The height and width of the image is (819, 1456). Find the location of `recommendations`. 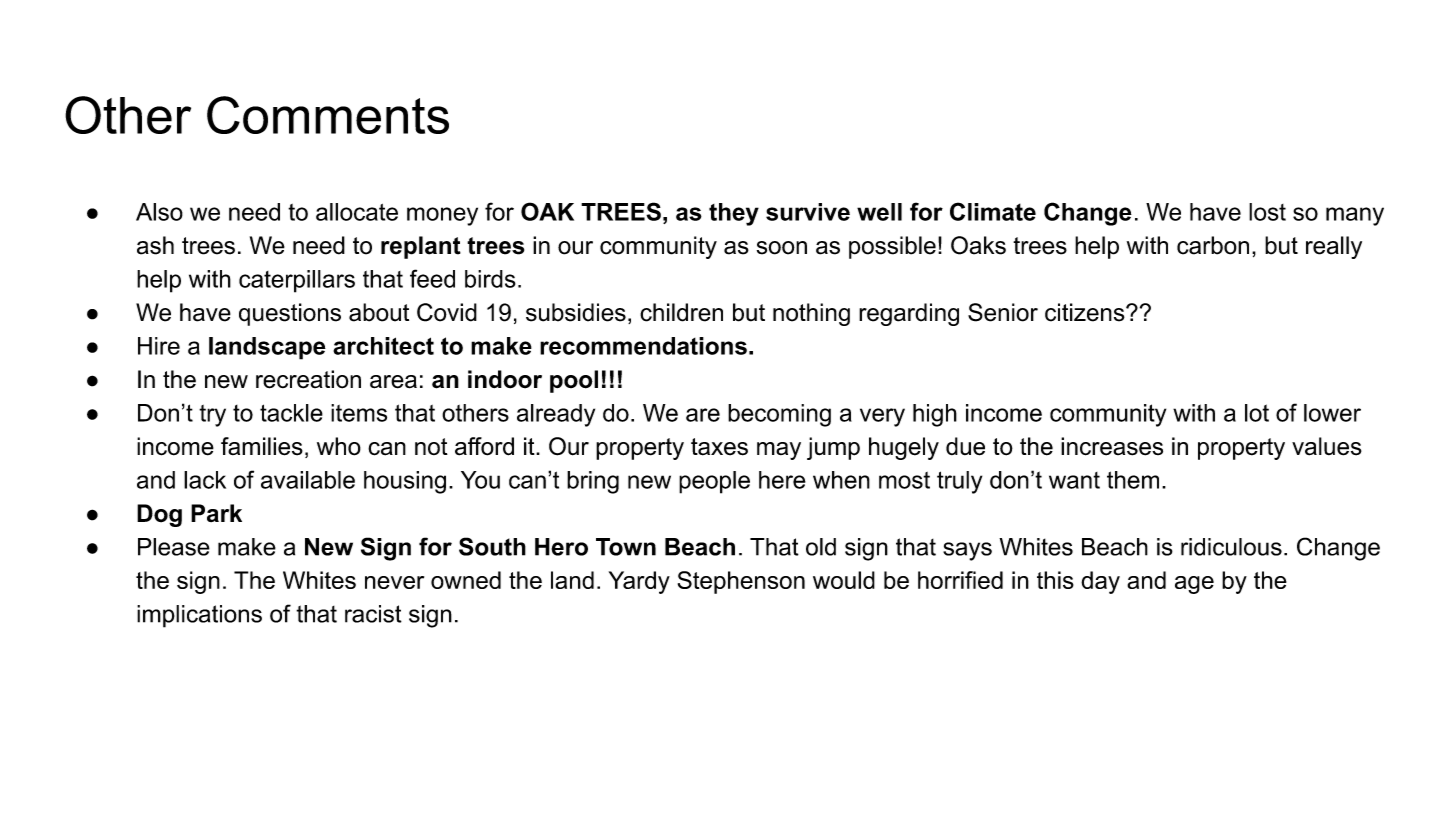

recommendations is located at coordinates (643, 346).
